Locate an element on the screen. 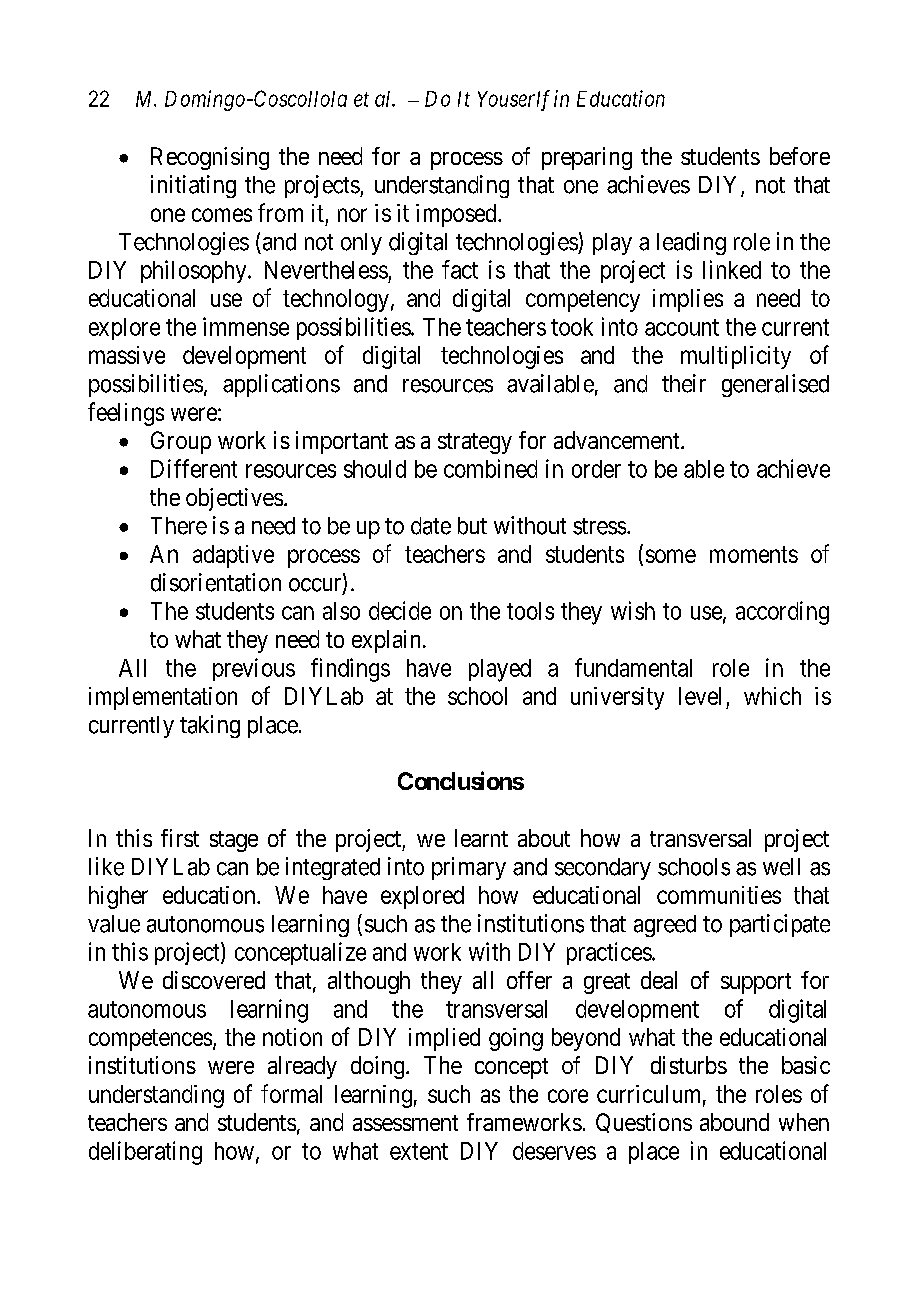 The image size is (917, 1301). but is located at coordinates (472, 526).
